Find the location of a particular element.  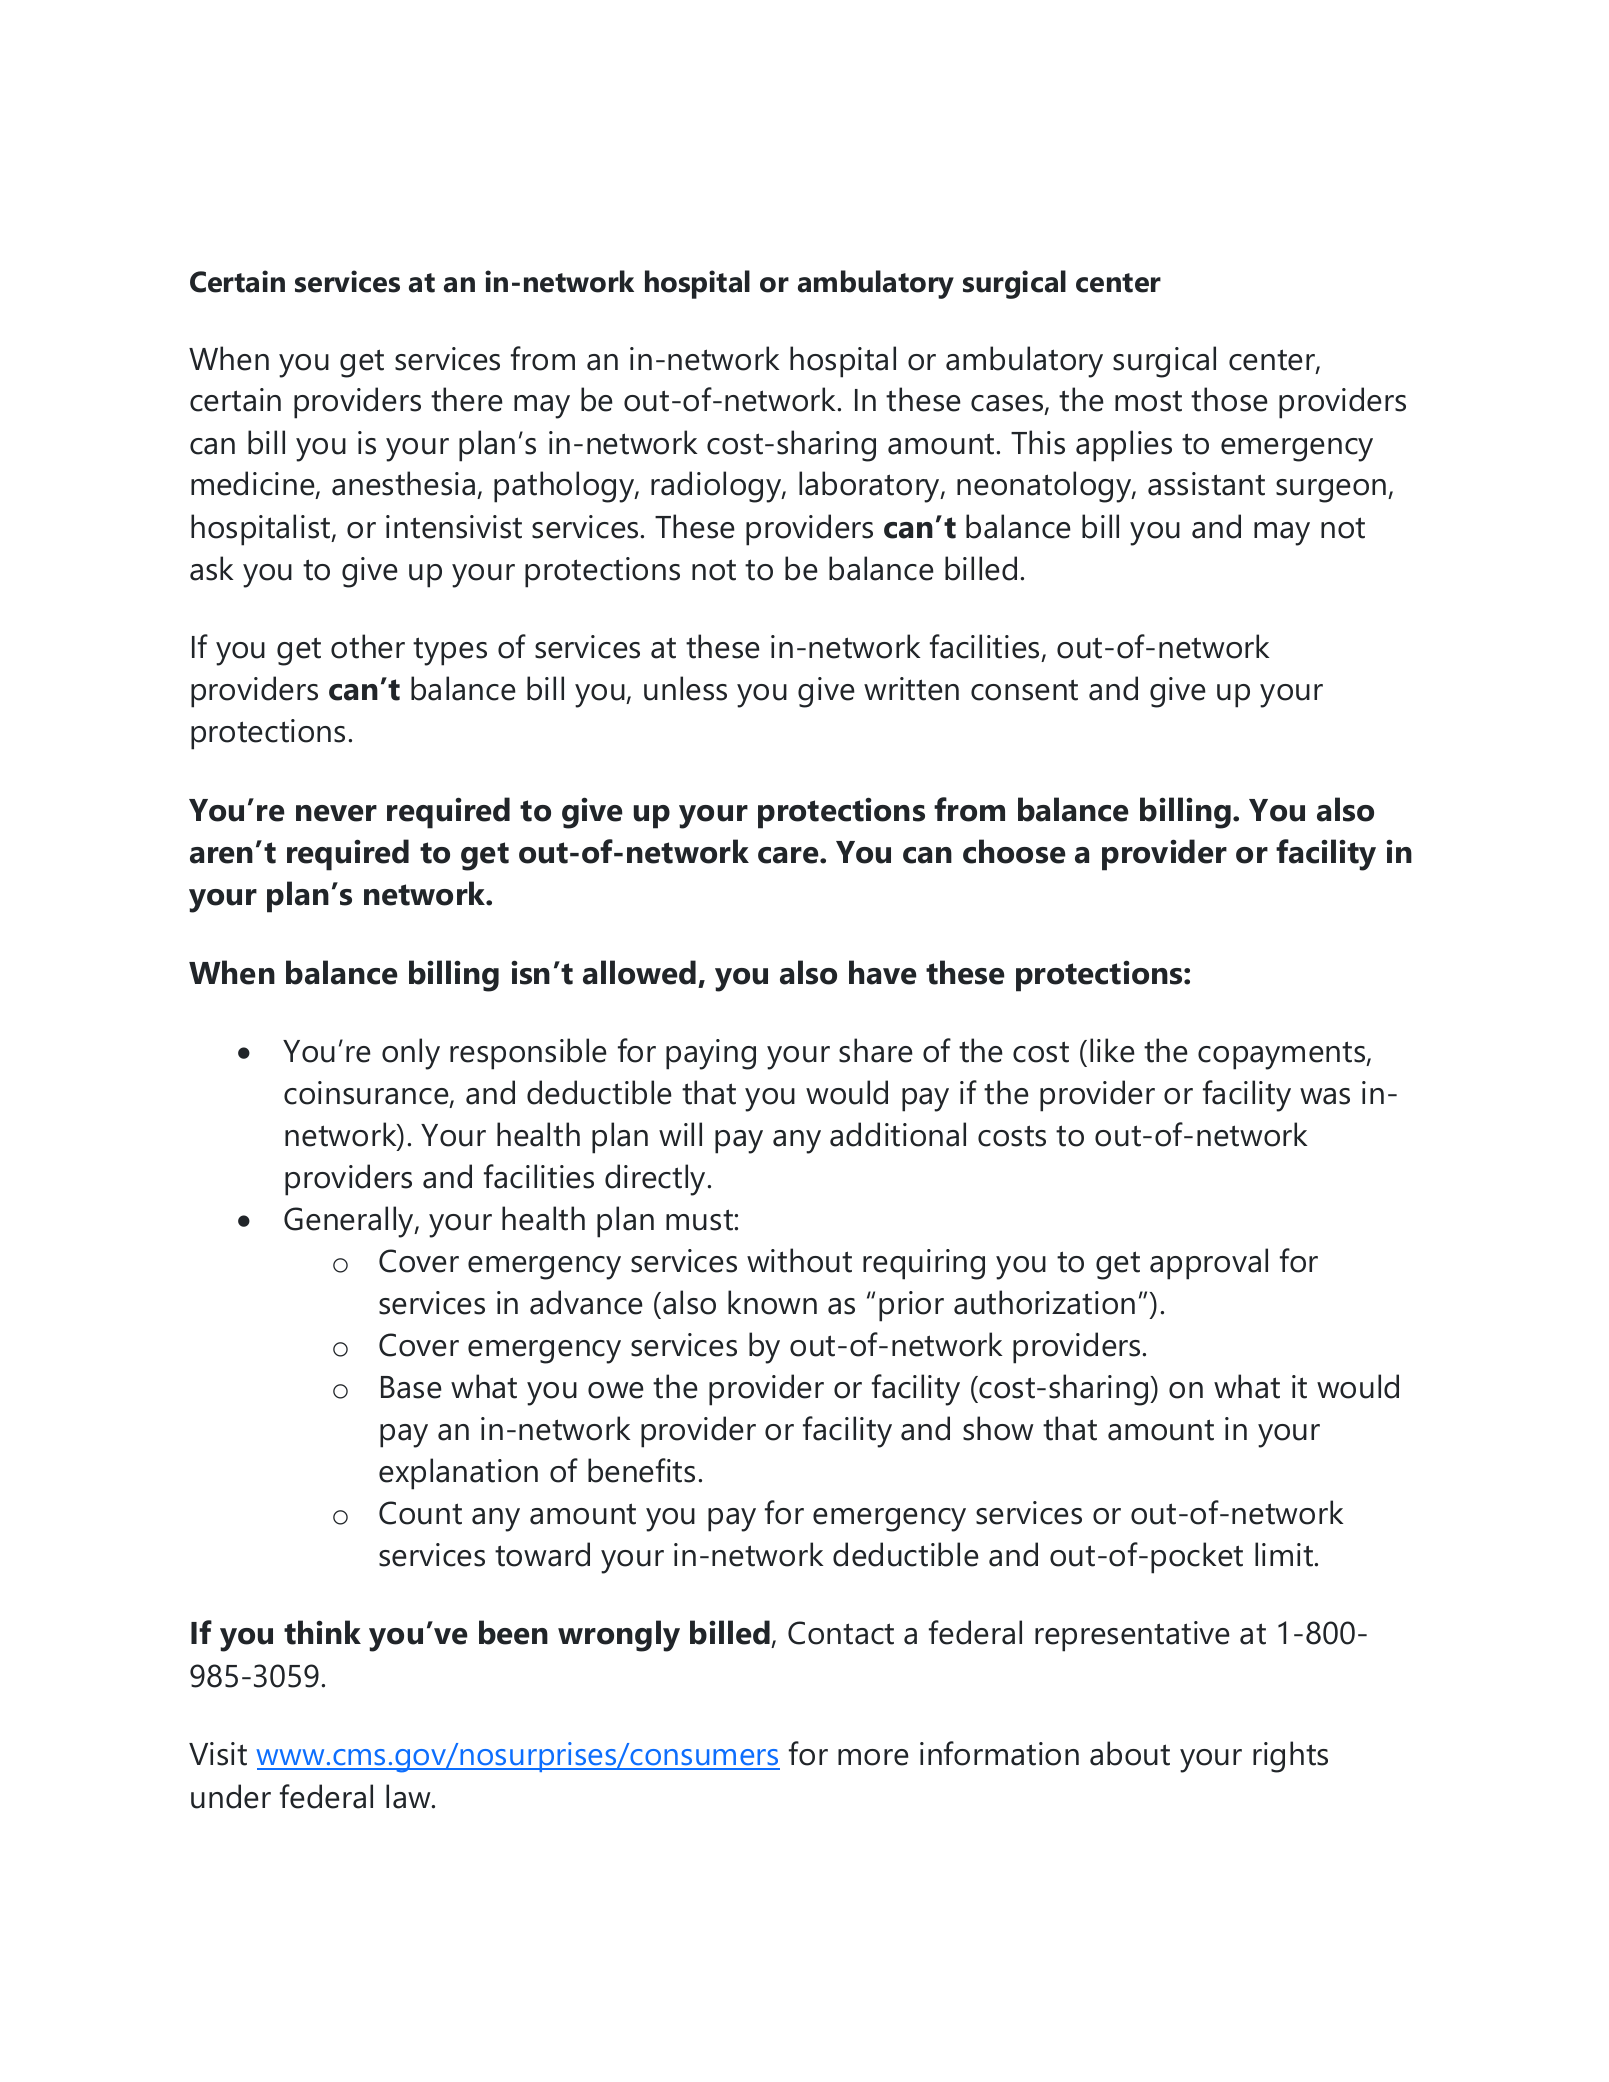

care is located at coordinates (789, 855).
